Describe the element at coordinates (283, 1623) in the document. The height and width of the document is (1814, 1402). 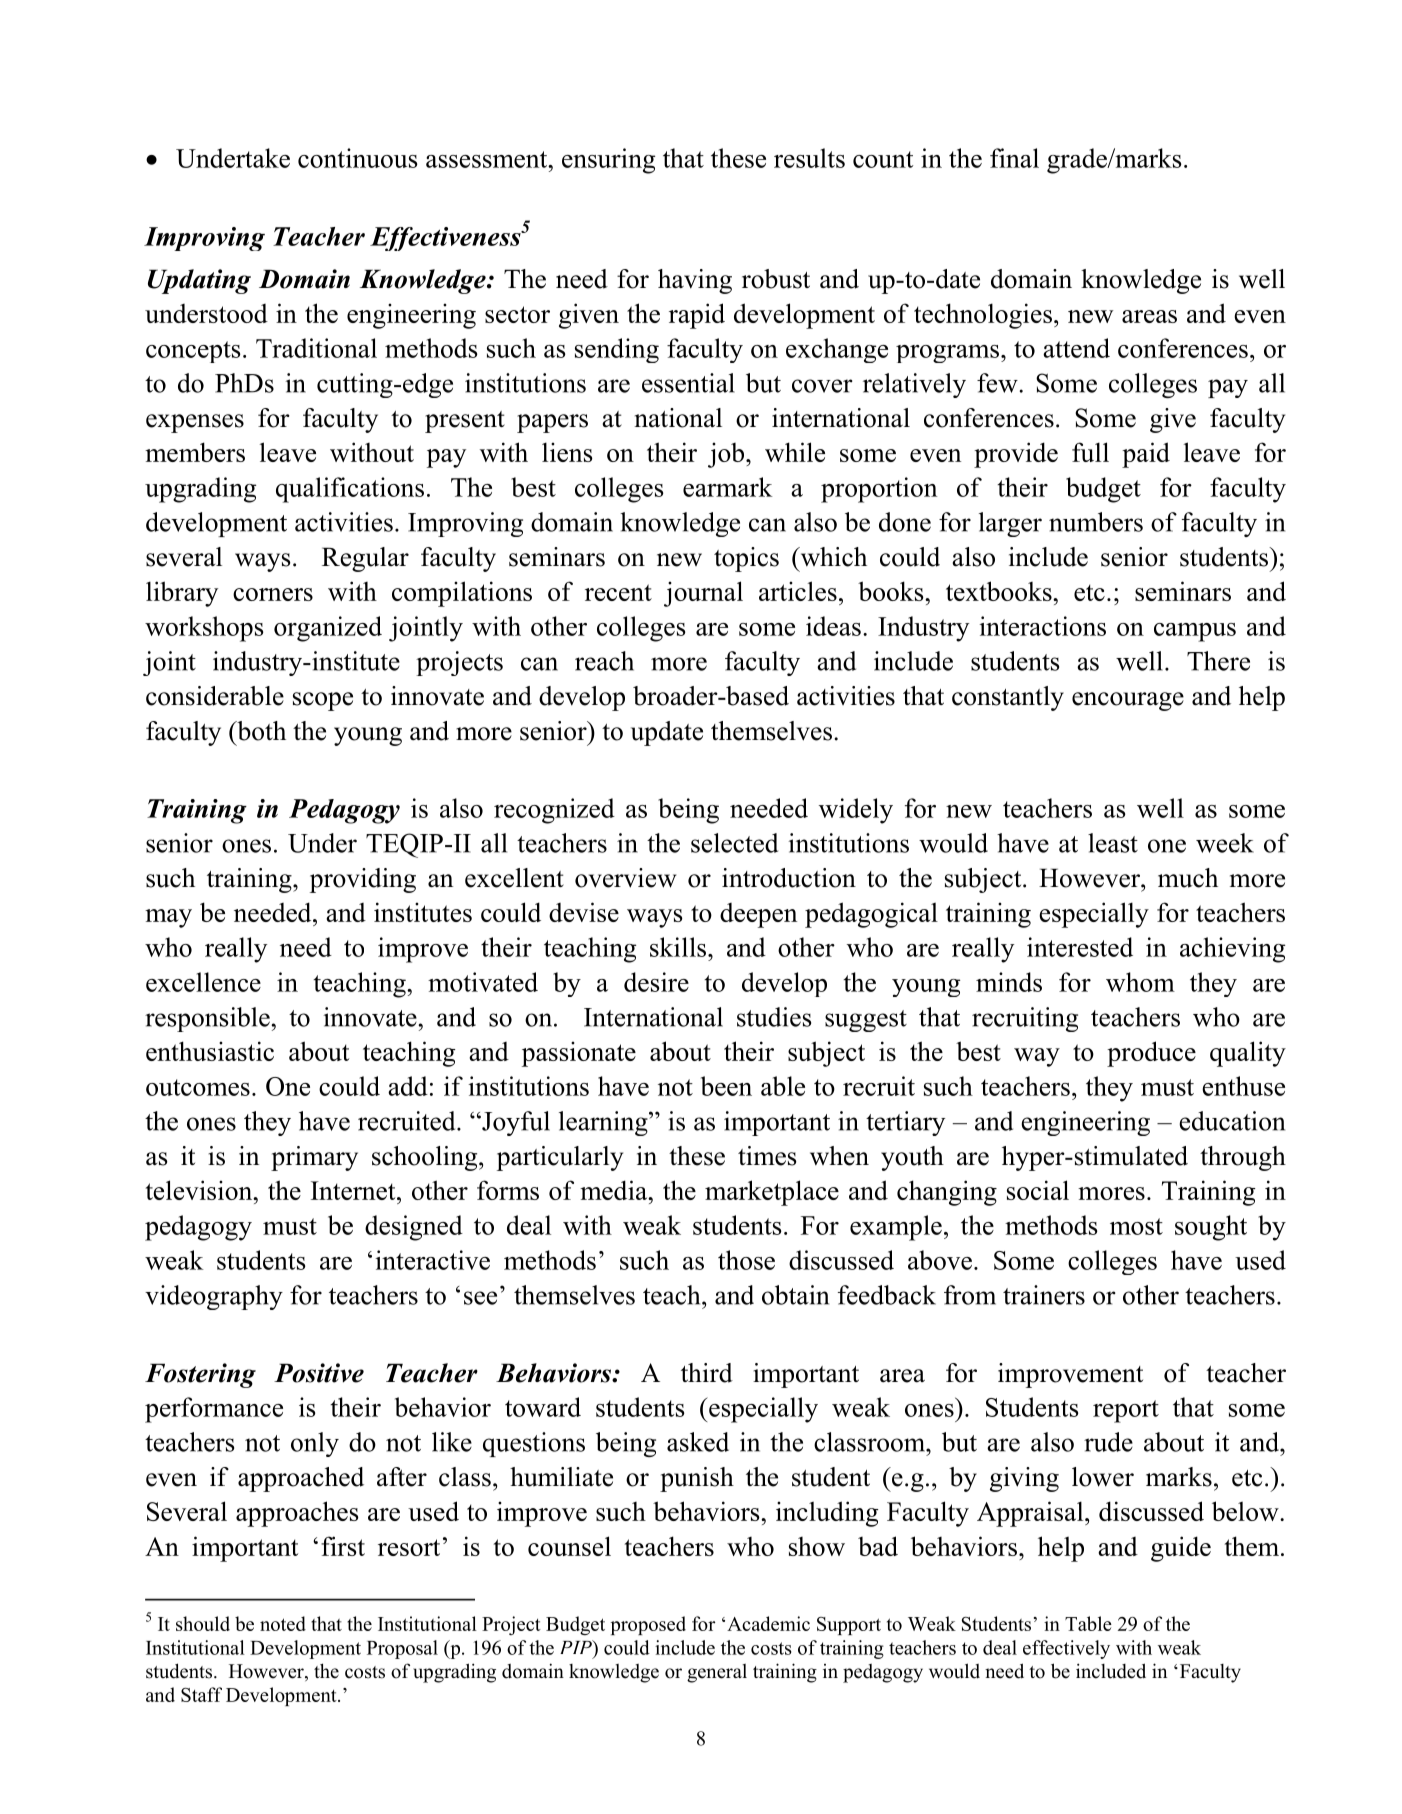
I see `noted` at that location.
